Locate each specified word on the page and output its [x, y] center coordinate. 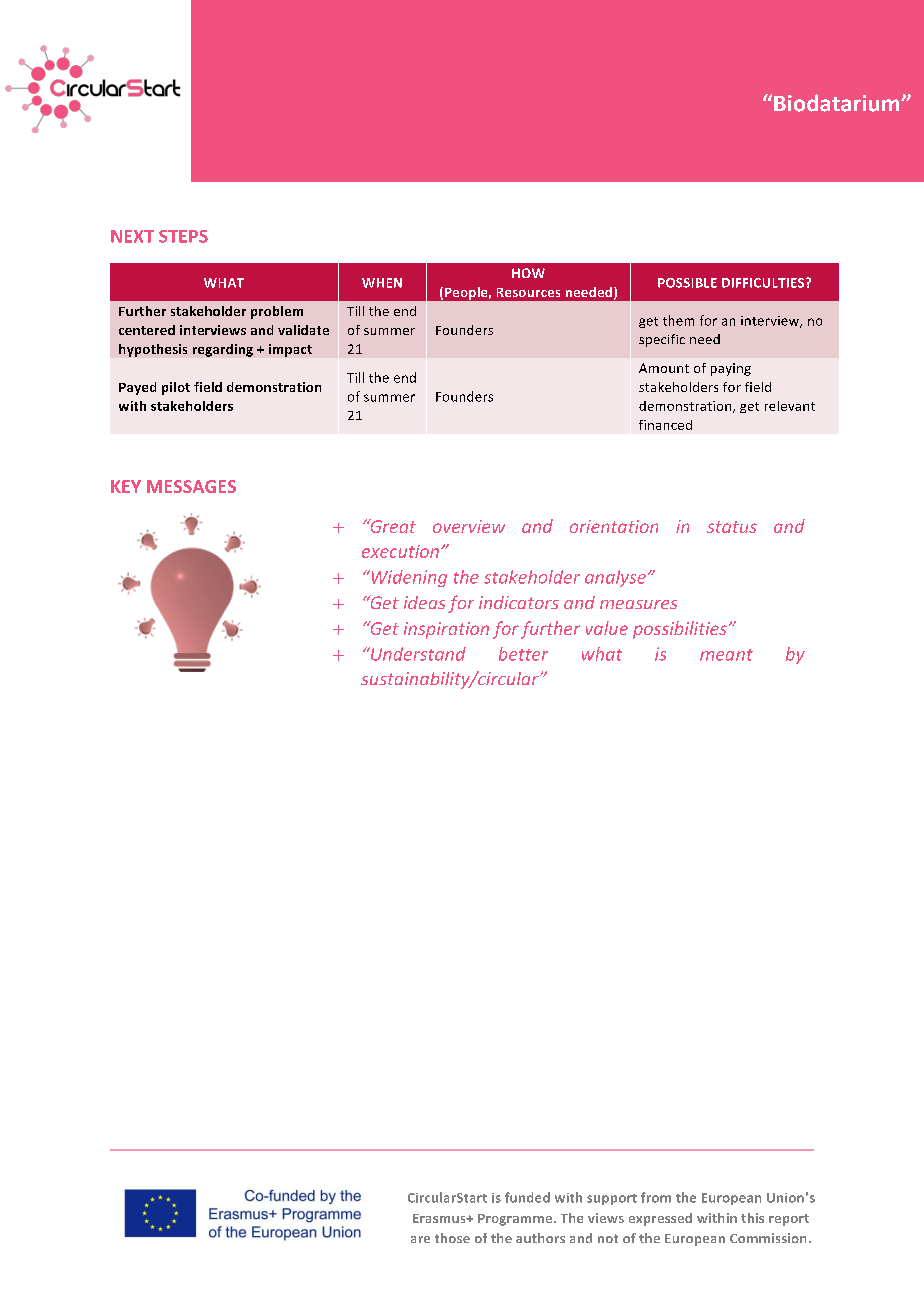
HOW [528, 273]
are [420, 1239]
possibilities [680, 630]
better [523, 654]
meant [726, 655]
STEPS [183, 236]
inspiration [446, 630]
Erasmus [440, 1218]
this [752, 1218]
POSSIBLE [687, 283]
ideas [424, 602]
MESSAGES [191, 486]
